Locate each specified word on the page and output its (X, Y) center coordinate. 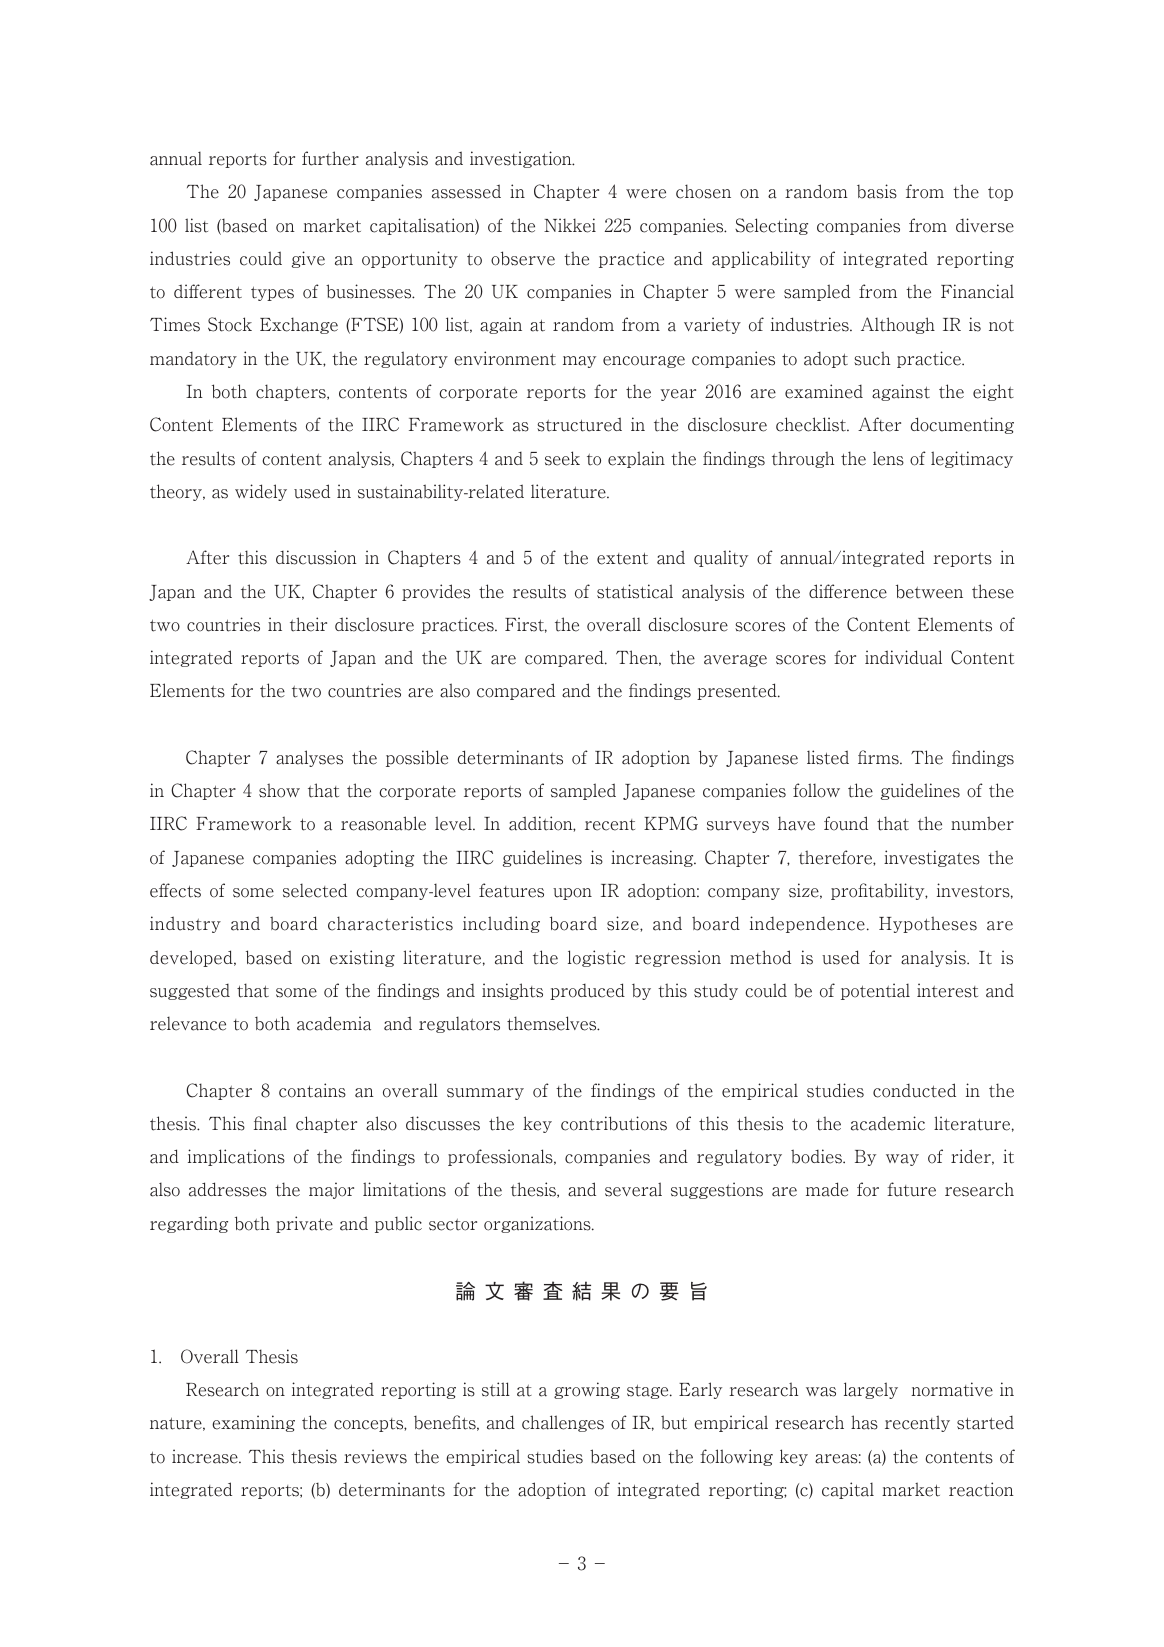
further (330, 158)
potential (875, 991)
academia (334, 1023)
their (308, 624)
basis (877, 191)
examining (253, 1423)
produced (587, 991)
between (929, 591)
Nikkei (570, 225)
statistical (635, 591)
